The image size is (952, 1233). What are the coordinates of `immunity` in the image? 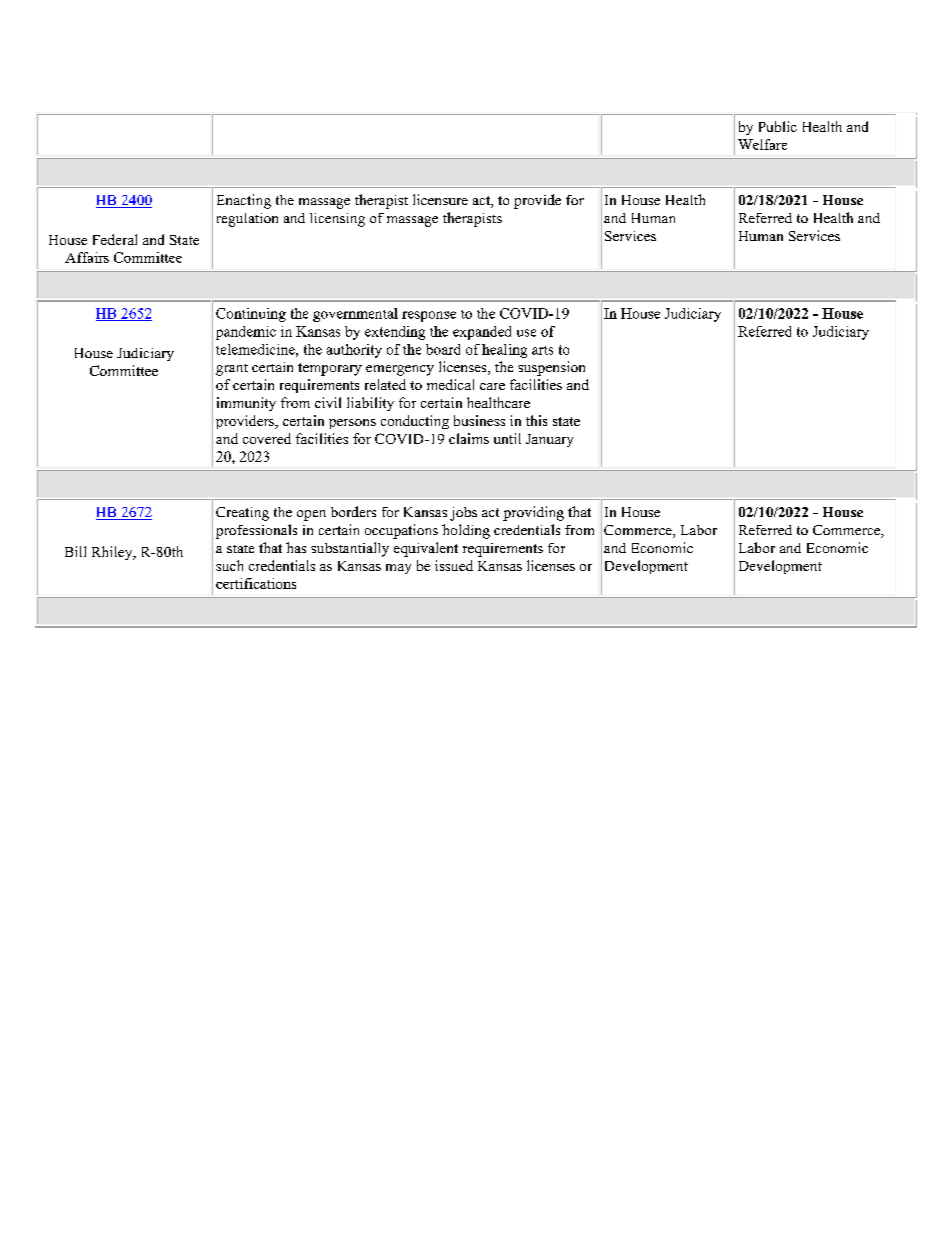 It's located at (246, 404).
